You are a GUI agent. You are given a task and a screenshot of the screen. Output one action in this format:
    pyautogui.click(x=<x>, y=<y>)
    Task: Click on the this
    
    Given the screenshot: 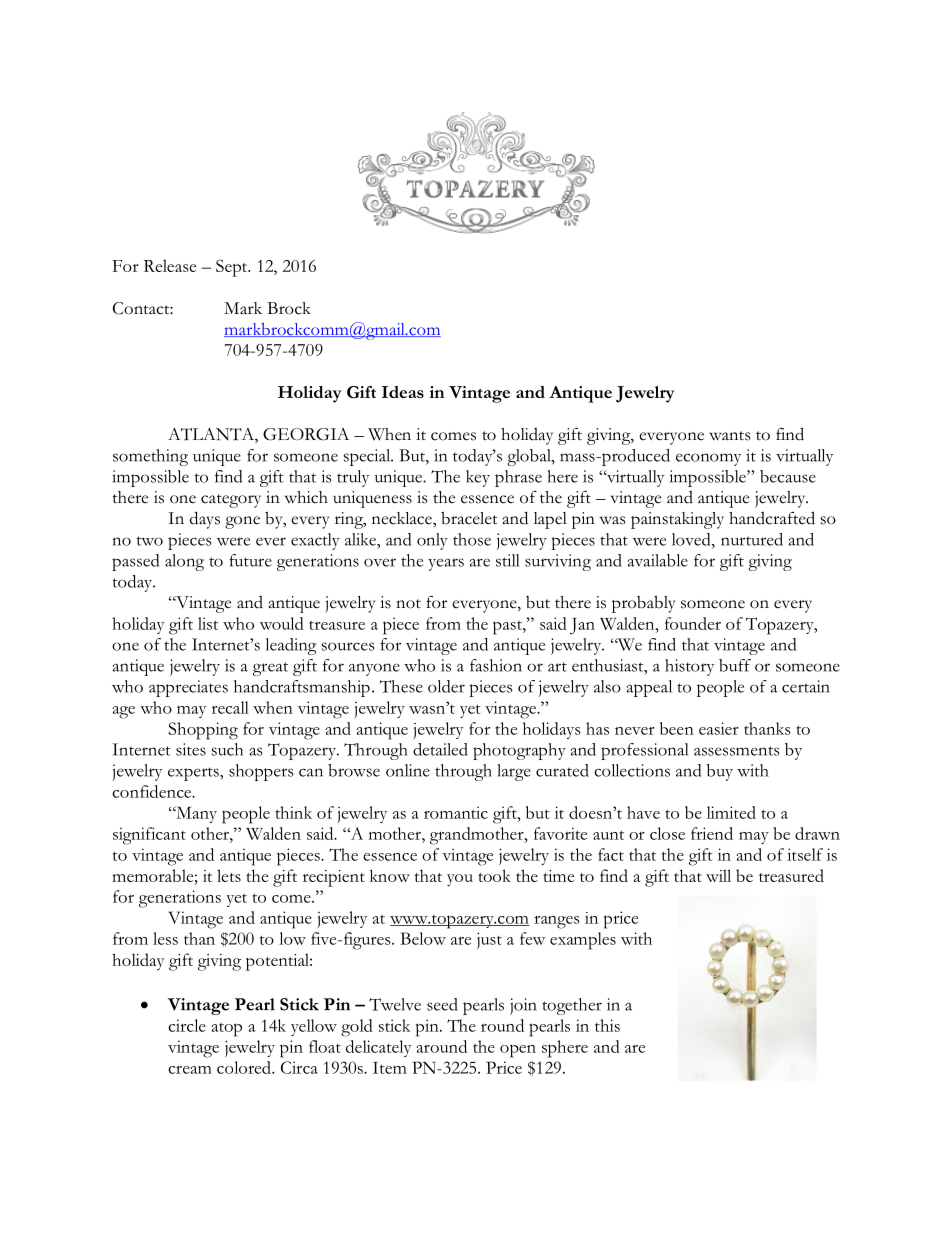 What is the action you would take?
    pyautogui.click(x=607, y=1025)
